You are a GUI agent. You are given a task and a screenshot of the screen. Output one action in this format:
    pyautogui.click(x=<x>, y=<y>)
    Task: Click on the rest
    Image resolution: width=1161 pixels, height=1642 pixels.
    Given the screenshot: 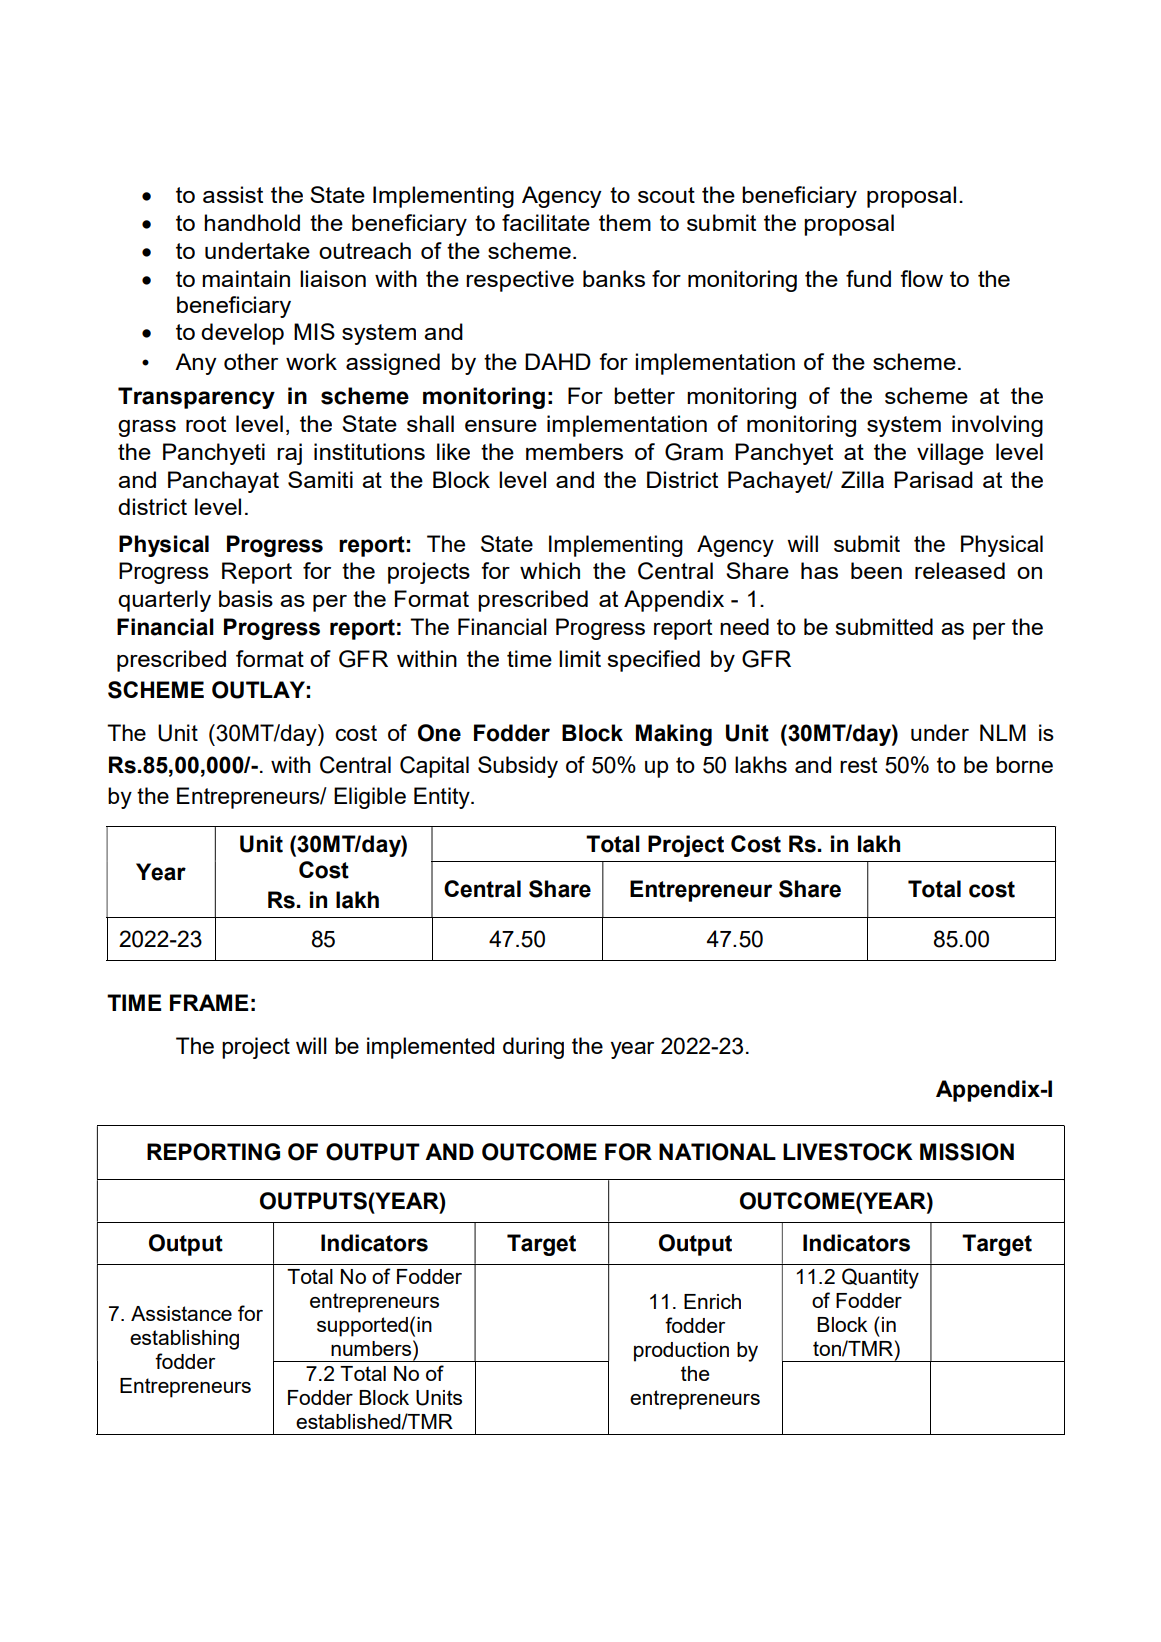 What is the action you would take?
    pyautogui.click(x=859, y=765)
